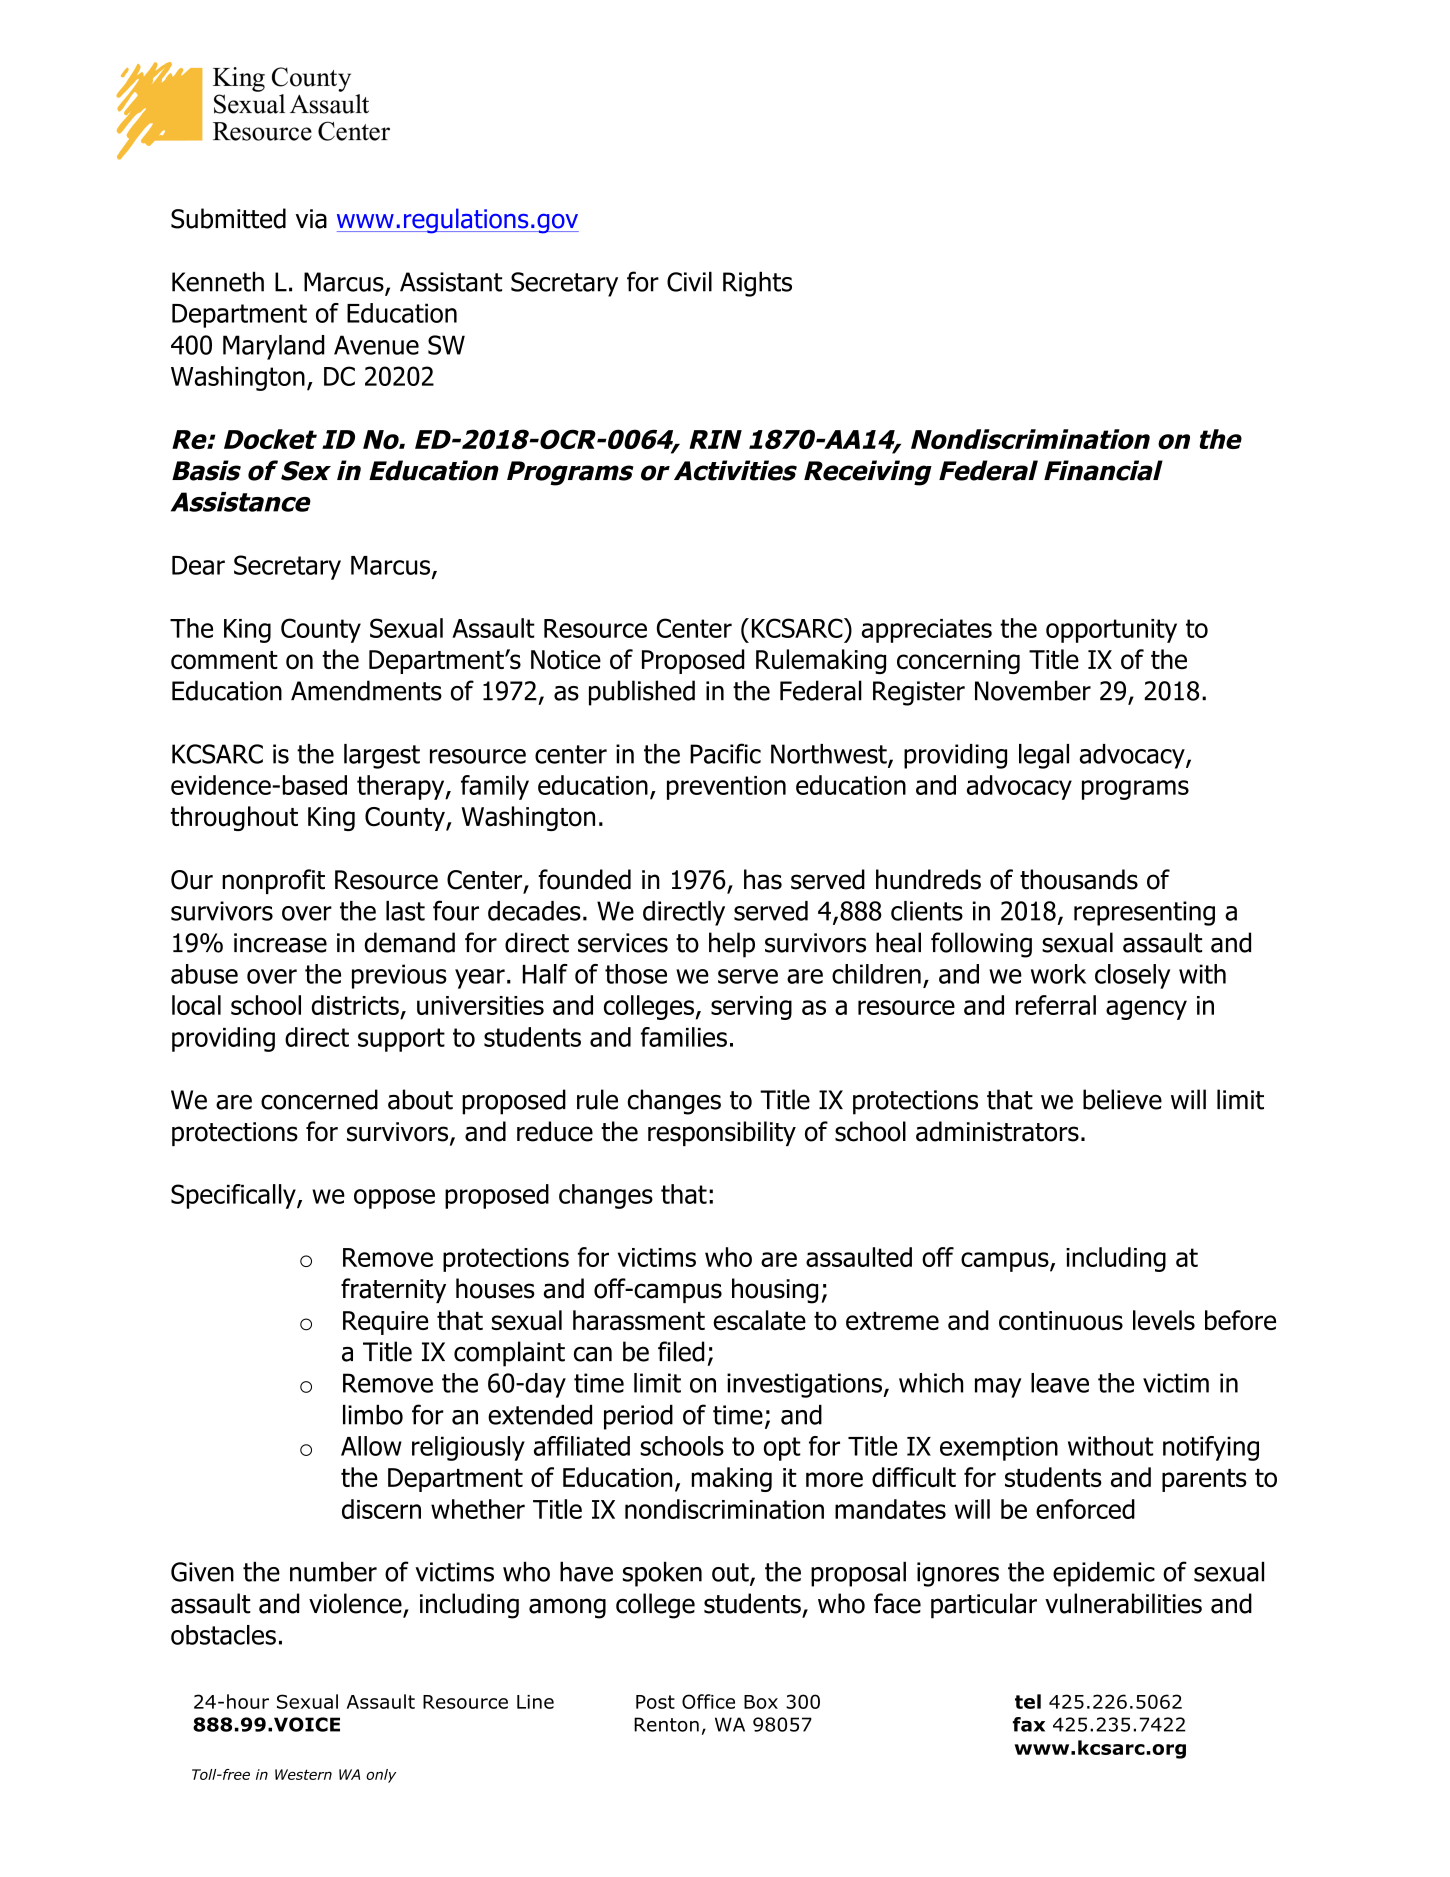 Image resolution: width=1450 pixels, height=1877 pixels. What do you see at coordinates (757, 284) in the screenshot?
I see `Rights` at bounding box center [757, 284].
